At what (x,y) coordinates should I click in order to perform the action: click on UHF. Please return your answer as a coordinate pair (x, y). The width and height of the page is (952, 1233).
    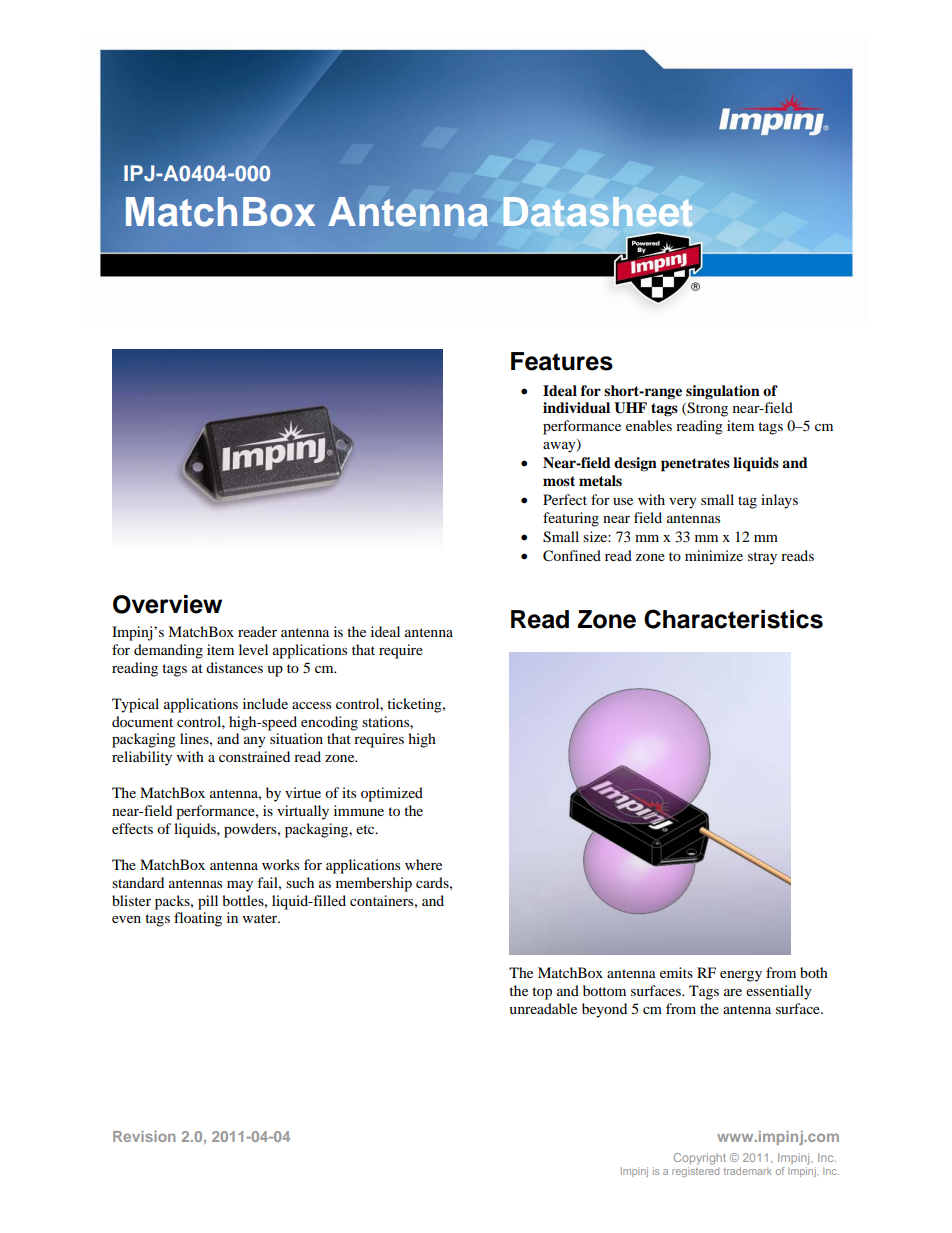
    Looking at the image, I should click on (630, 408).
